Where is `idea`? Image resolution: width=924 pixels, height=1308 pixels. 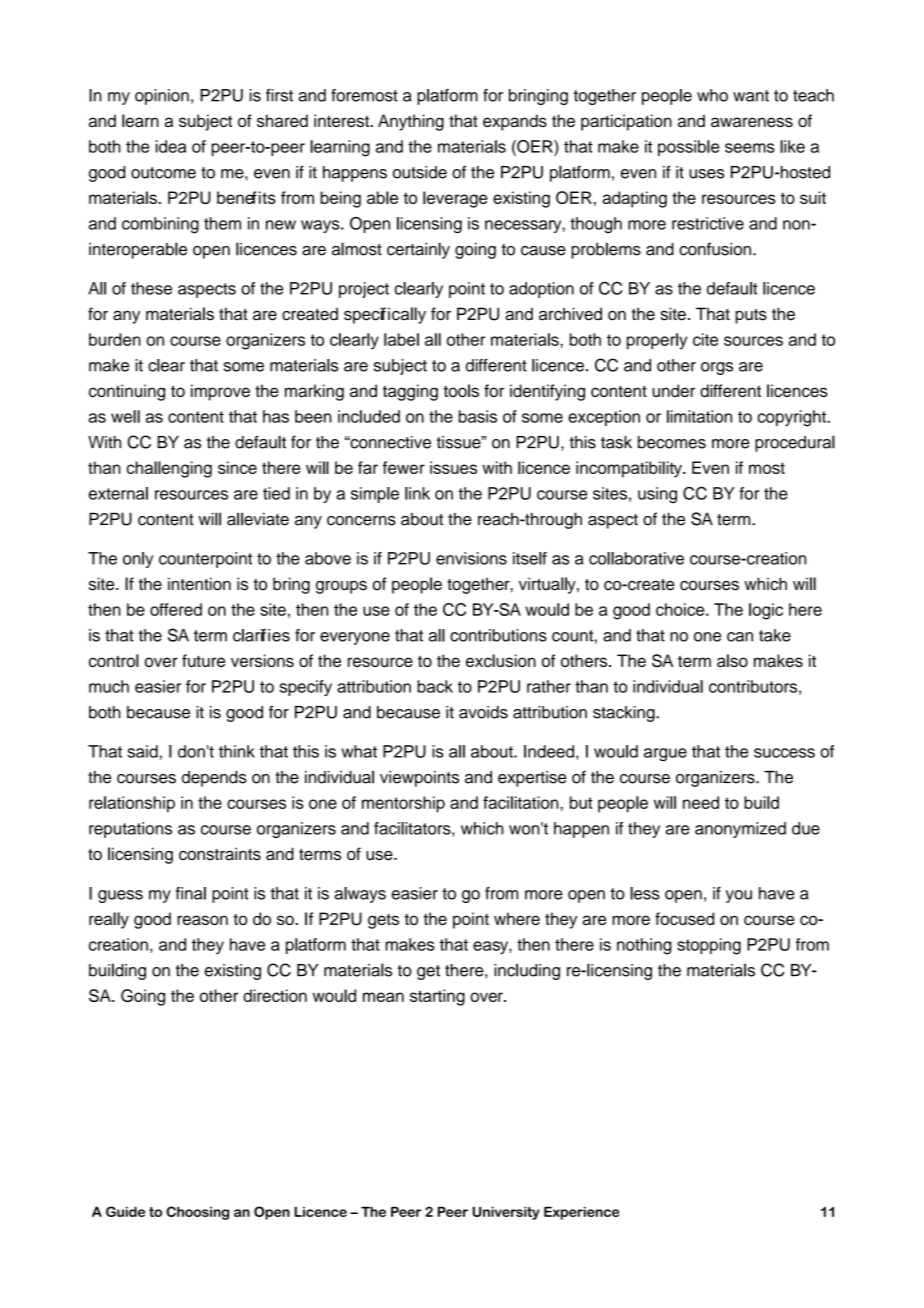
idea is located at coordinates (171, 146).
